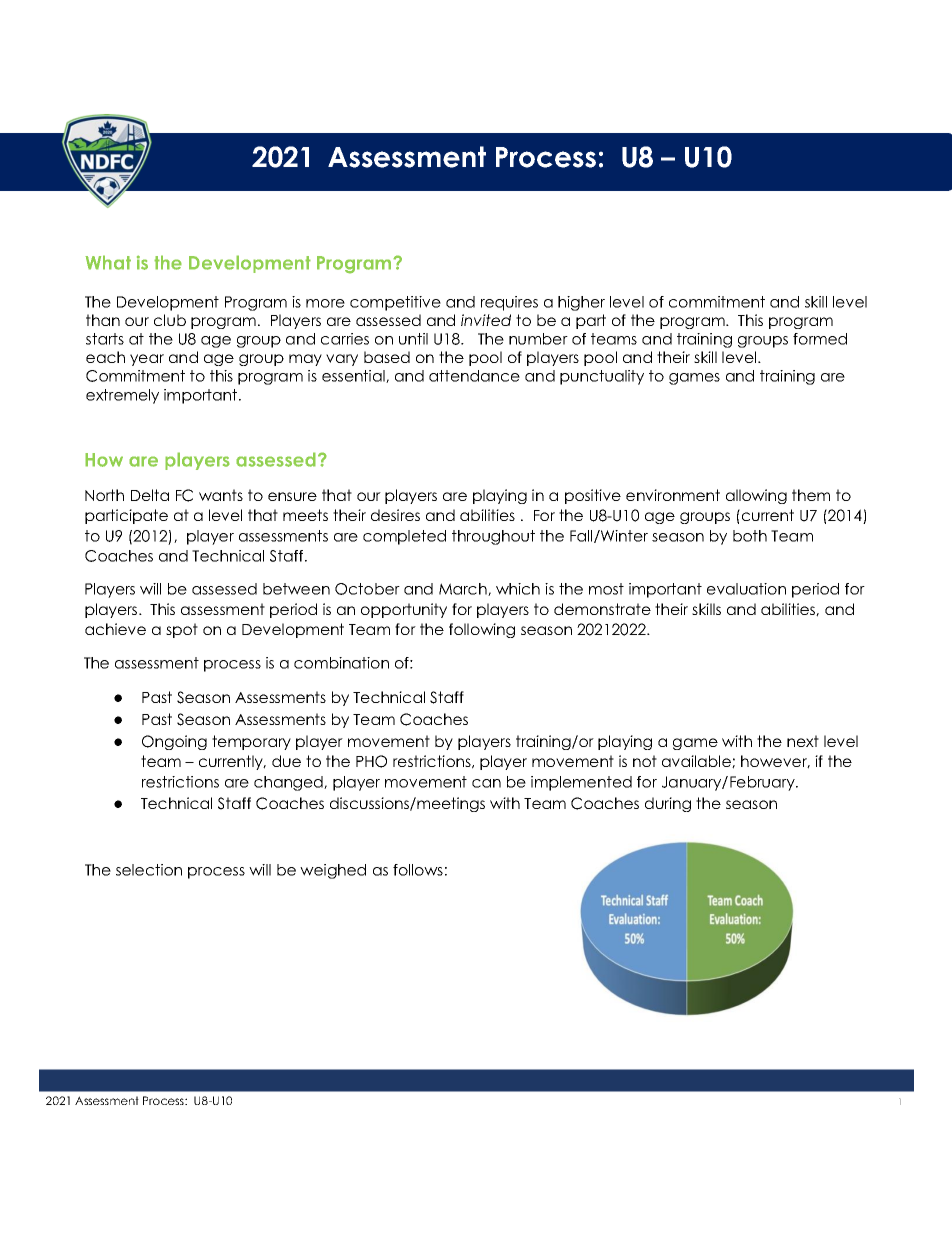 This screenshot has width=952, height=1233. I want to click on punctuality, so click(602, 377).
